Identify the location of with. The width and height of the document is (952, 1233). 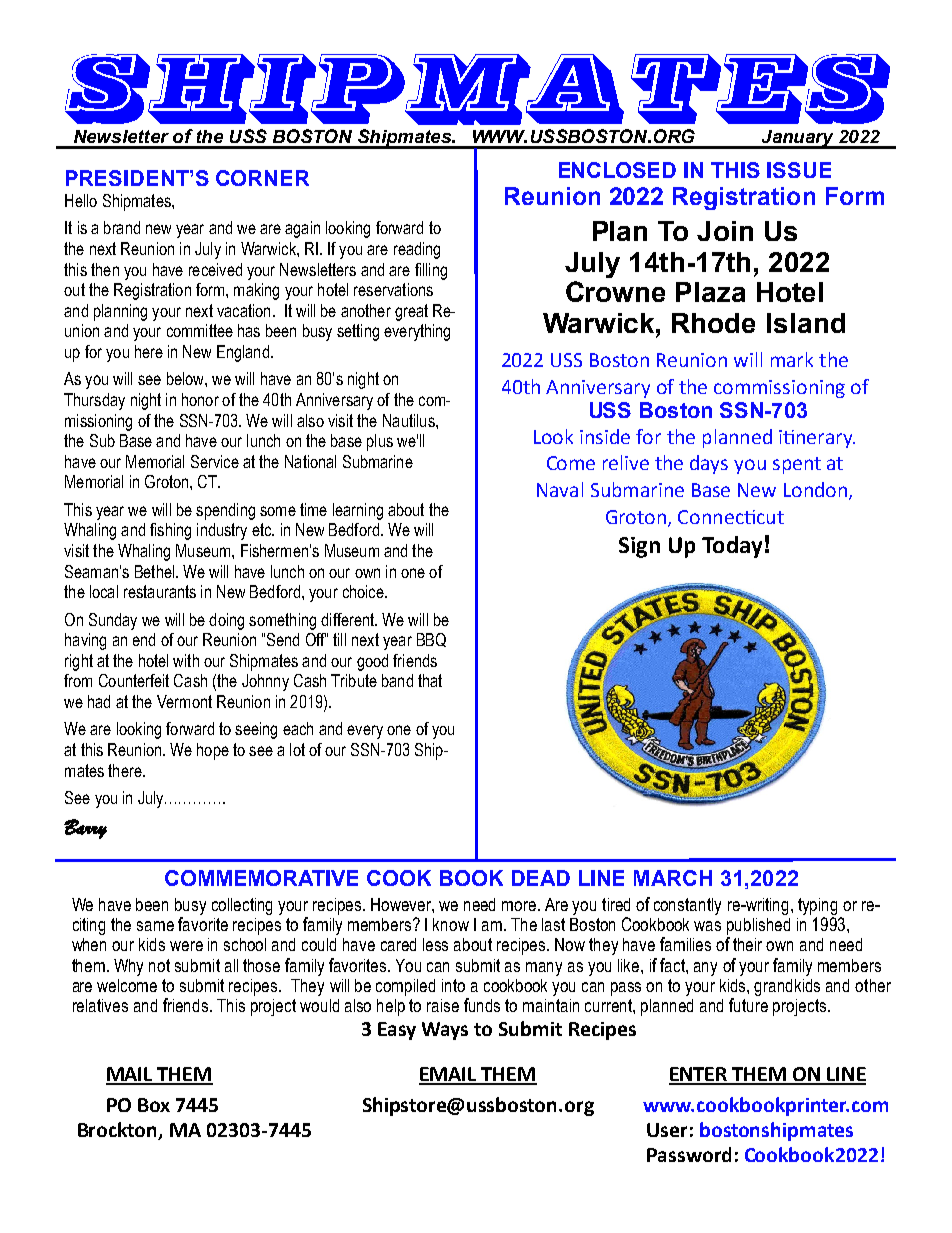
(186, 660).
